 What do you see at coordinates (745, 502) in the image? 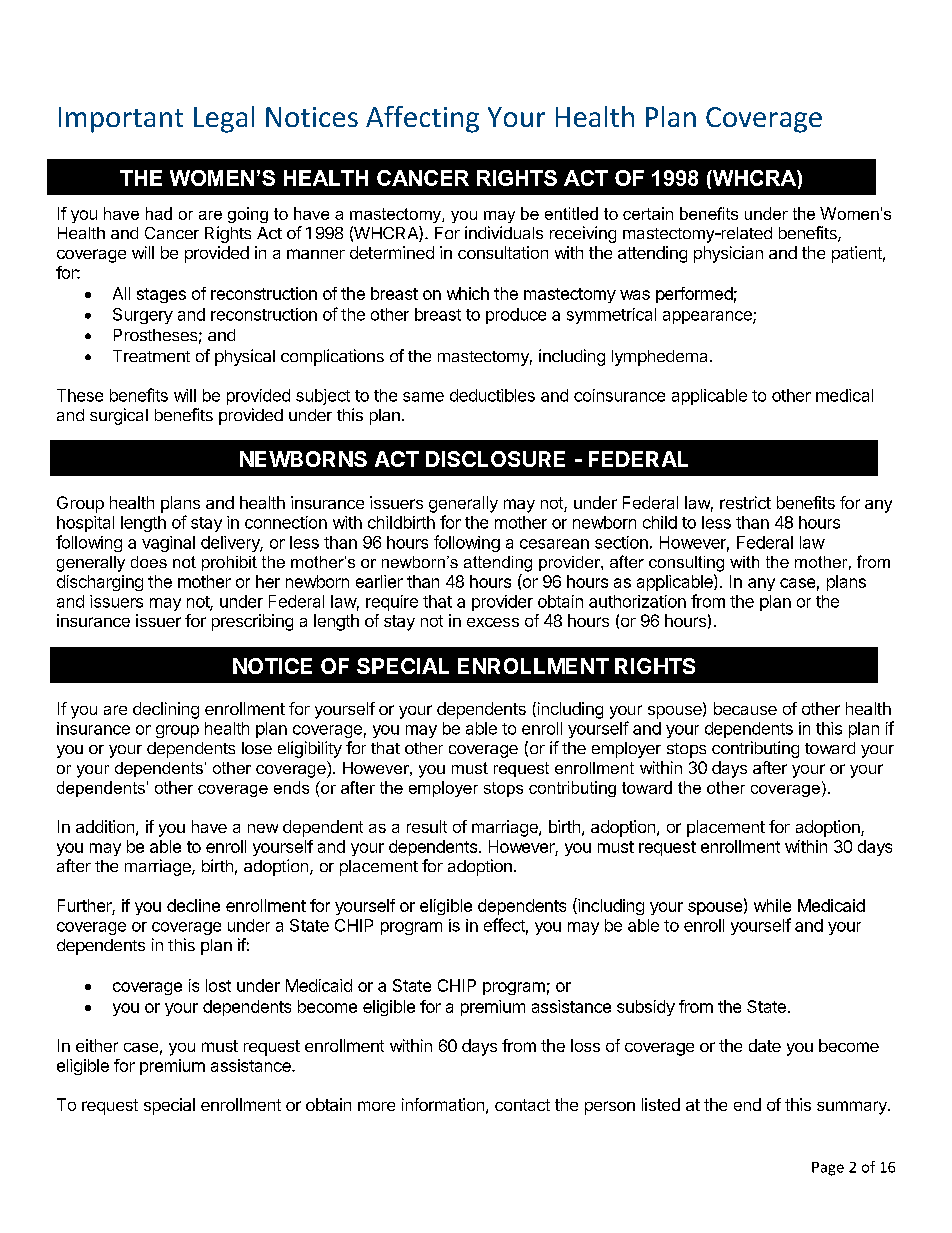
I see `restrict` at bounding box center [745, 502].
